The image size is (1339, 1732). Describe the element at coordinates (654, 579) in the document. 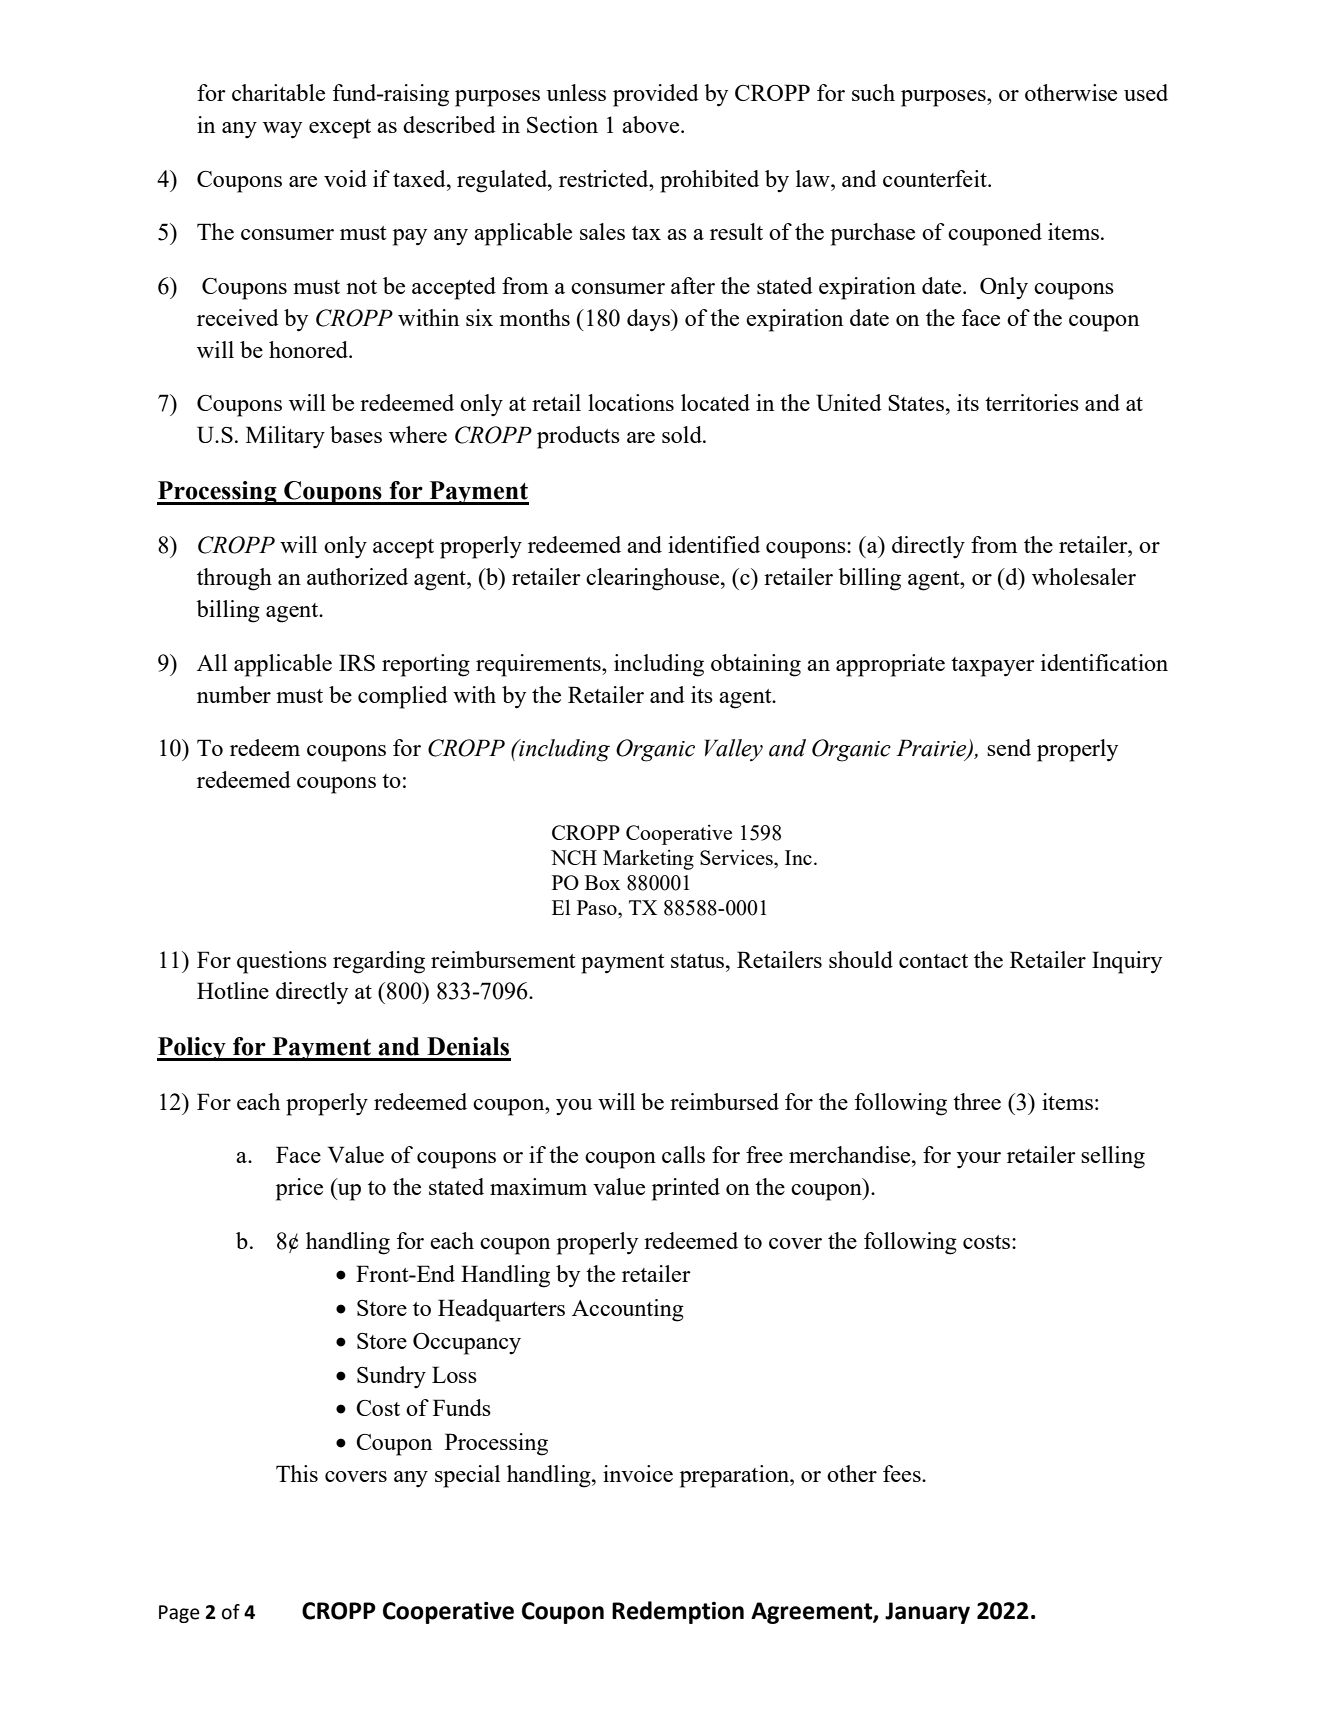

I see `clearinghouse` at that location.
